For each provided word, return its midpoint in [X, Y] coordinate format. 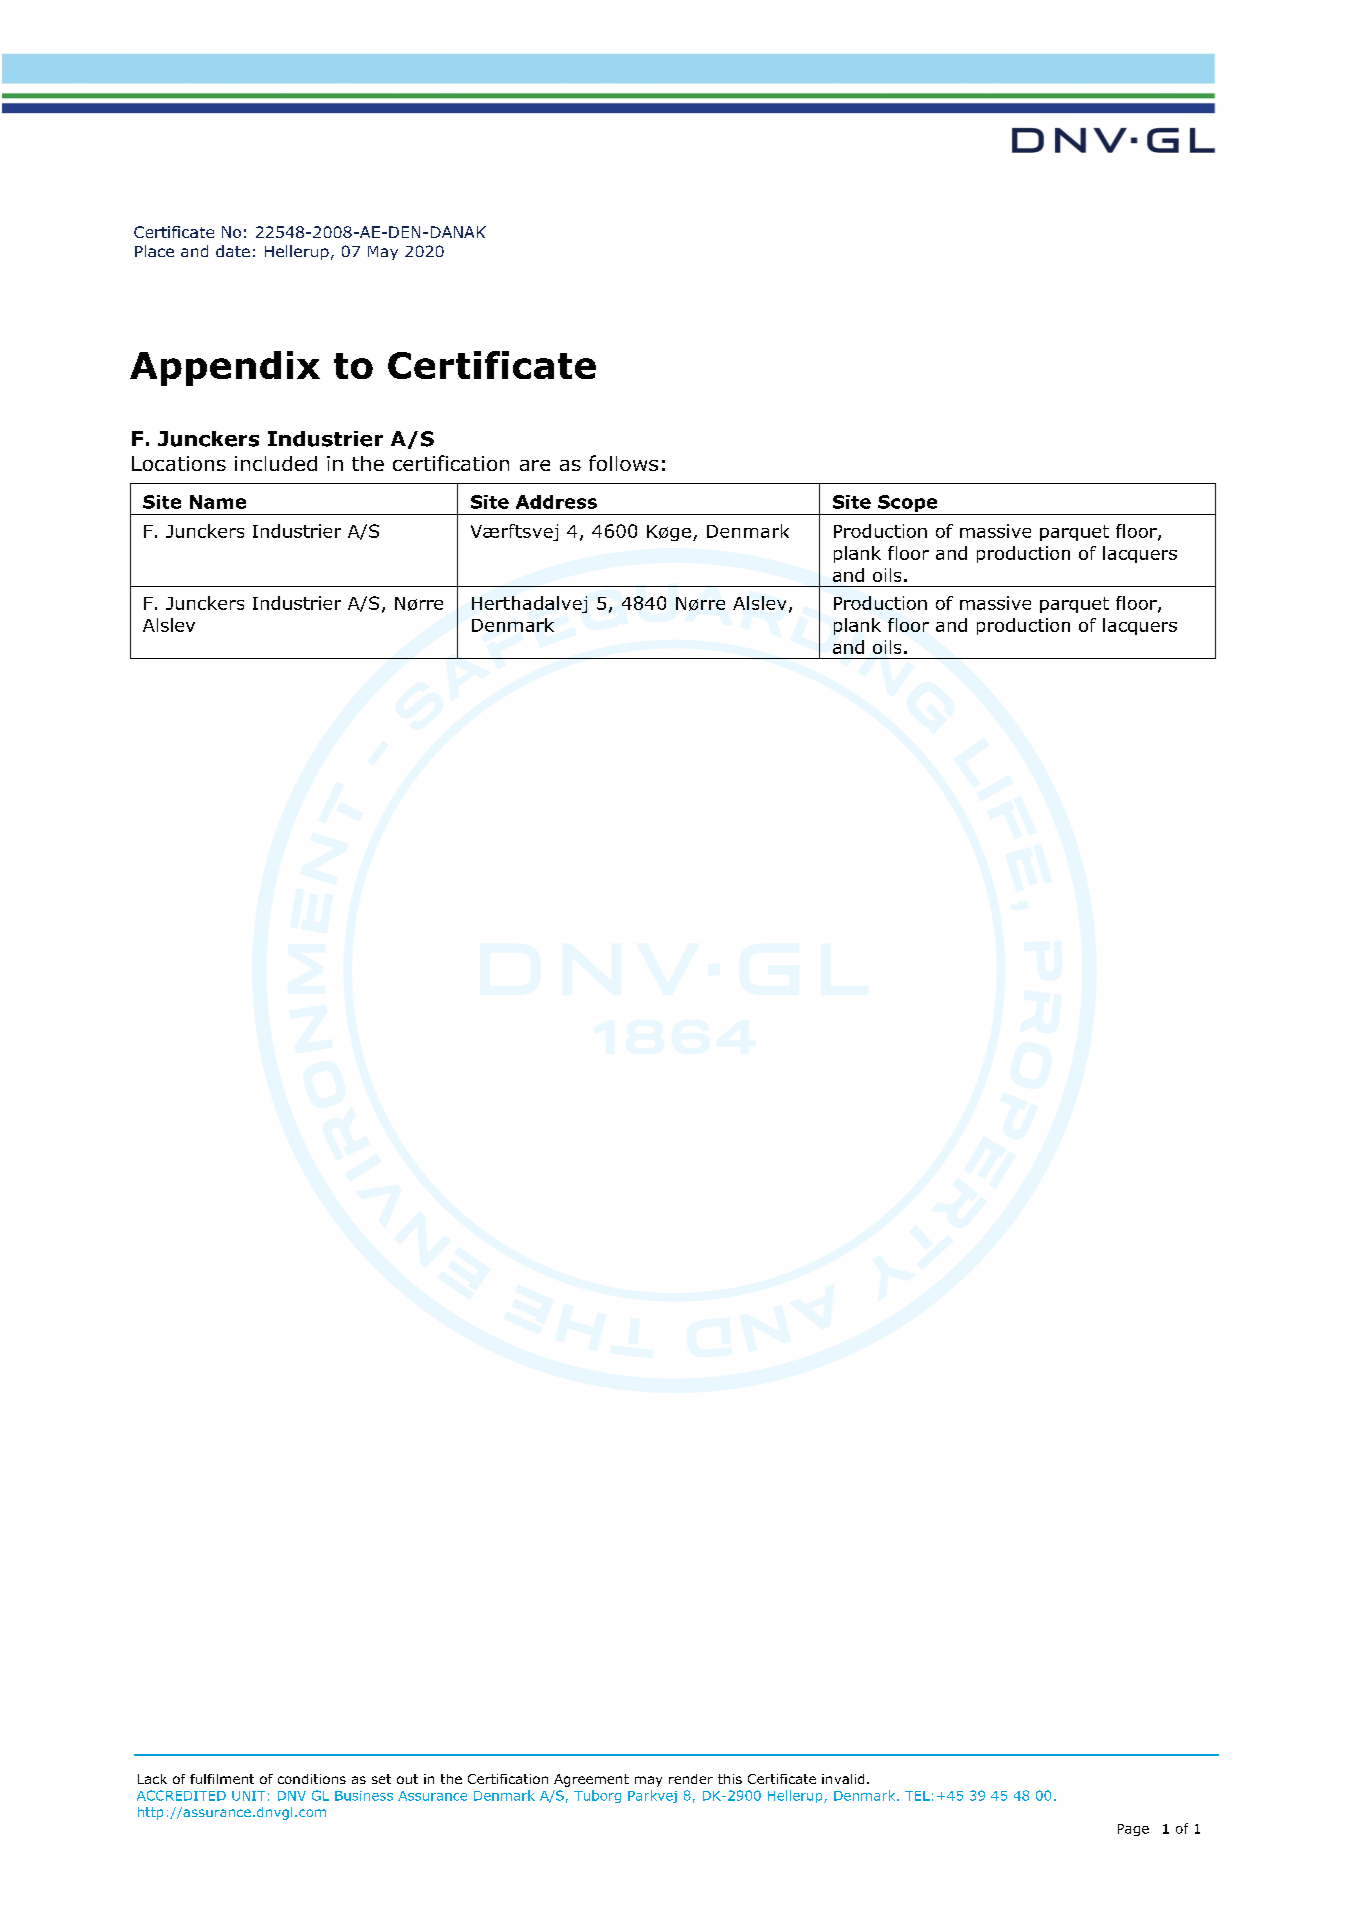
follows [623, 463]
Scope [908, 505]
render [691, 1779]
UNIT [248, 1796]
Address [556, 502]
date [233, 251]
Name [218, 502]
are [535, 465]
